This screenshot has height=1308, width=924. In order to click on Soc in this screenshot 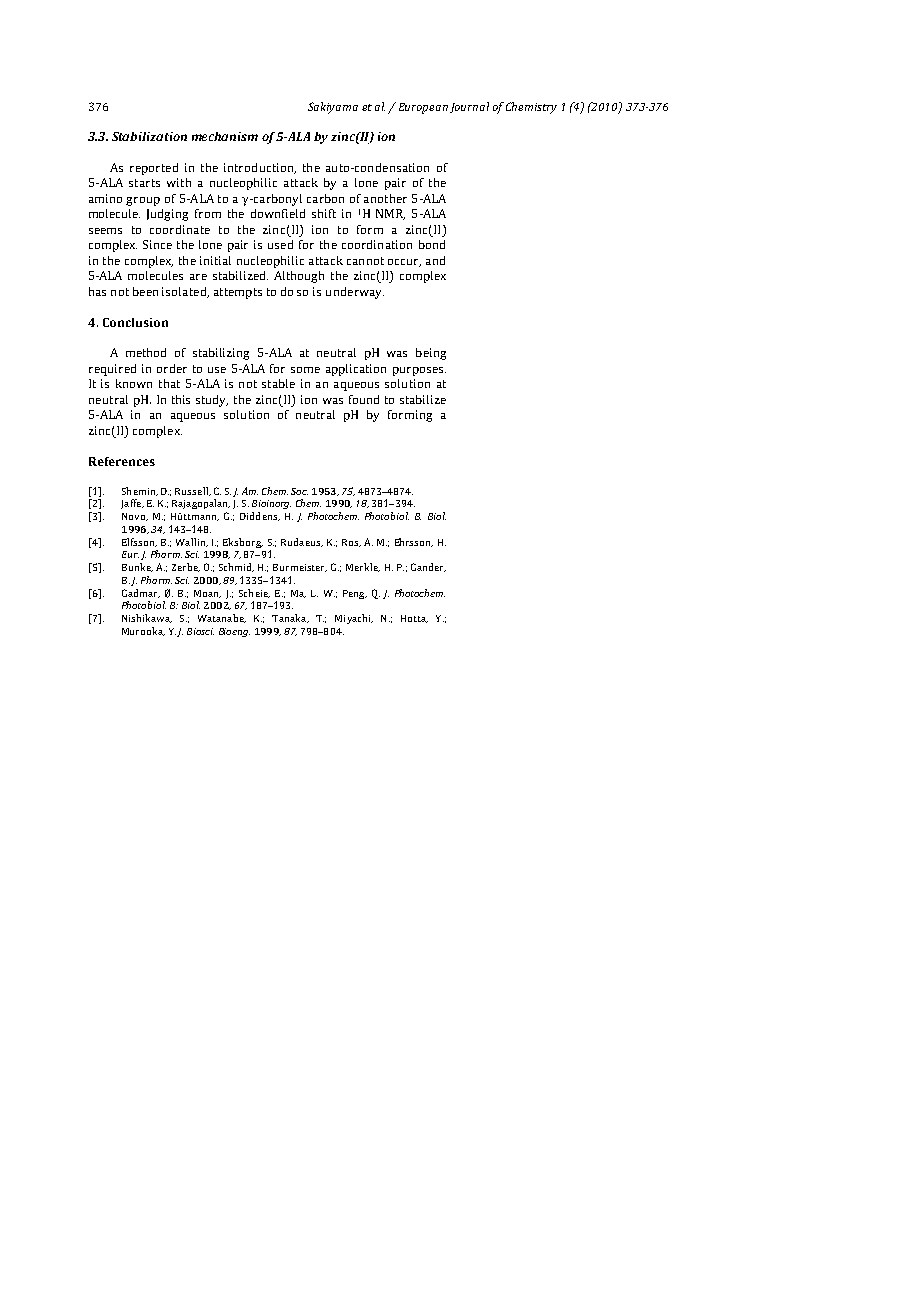, I will do `click(299, 491)`.
